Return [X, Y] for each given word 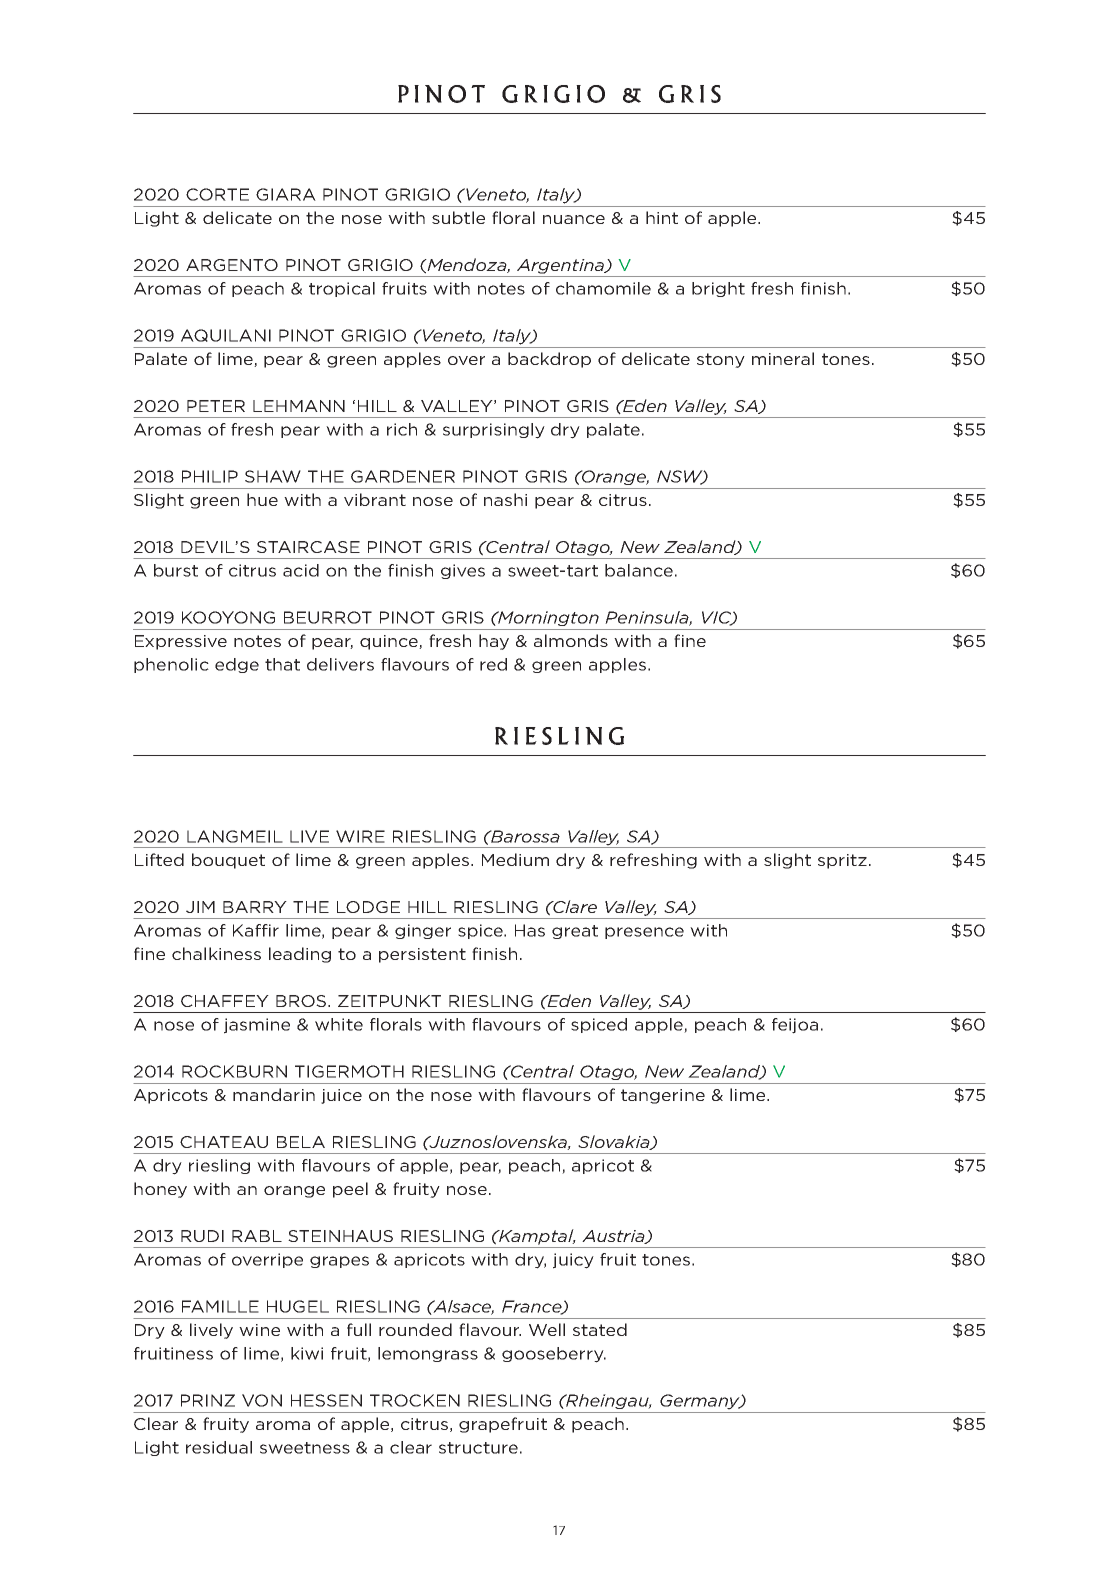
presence [644, 933]
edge [237, 665]
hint [662, 217]
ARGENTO [232, 265]
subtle [458, 217]
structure [478, 1448]
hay [494, 642]
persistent [422, 955]
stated [600, 1329]
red [493, 664]
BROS [302, 1001]
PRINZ [208, 1400]
